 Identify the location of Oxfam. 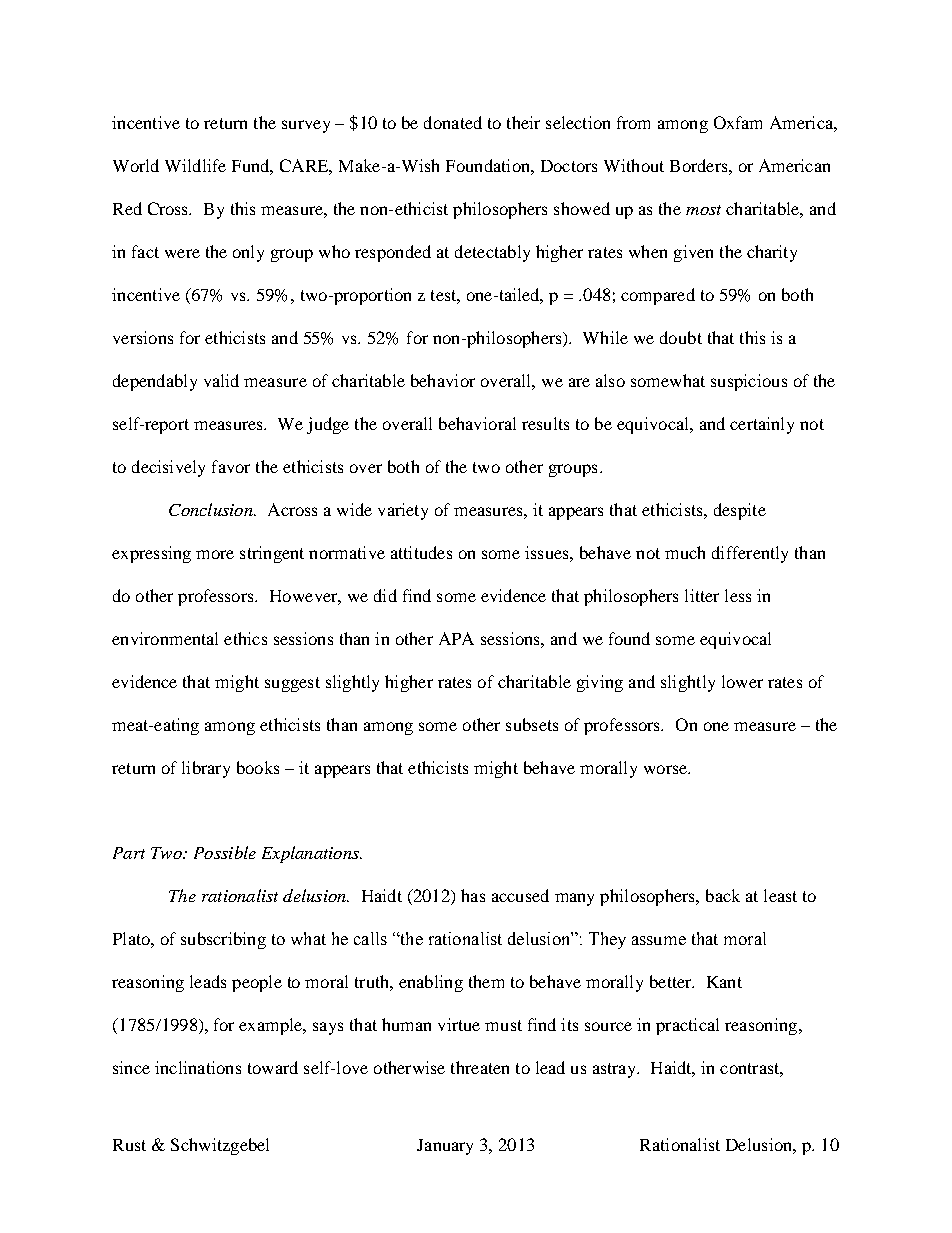
(738, 122).
